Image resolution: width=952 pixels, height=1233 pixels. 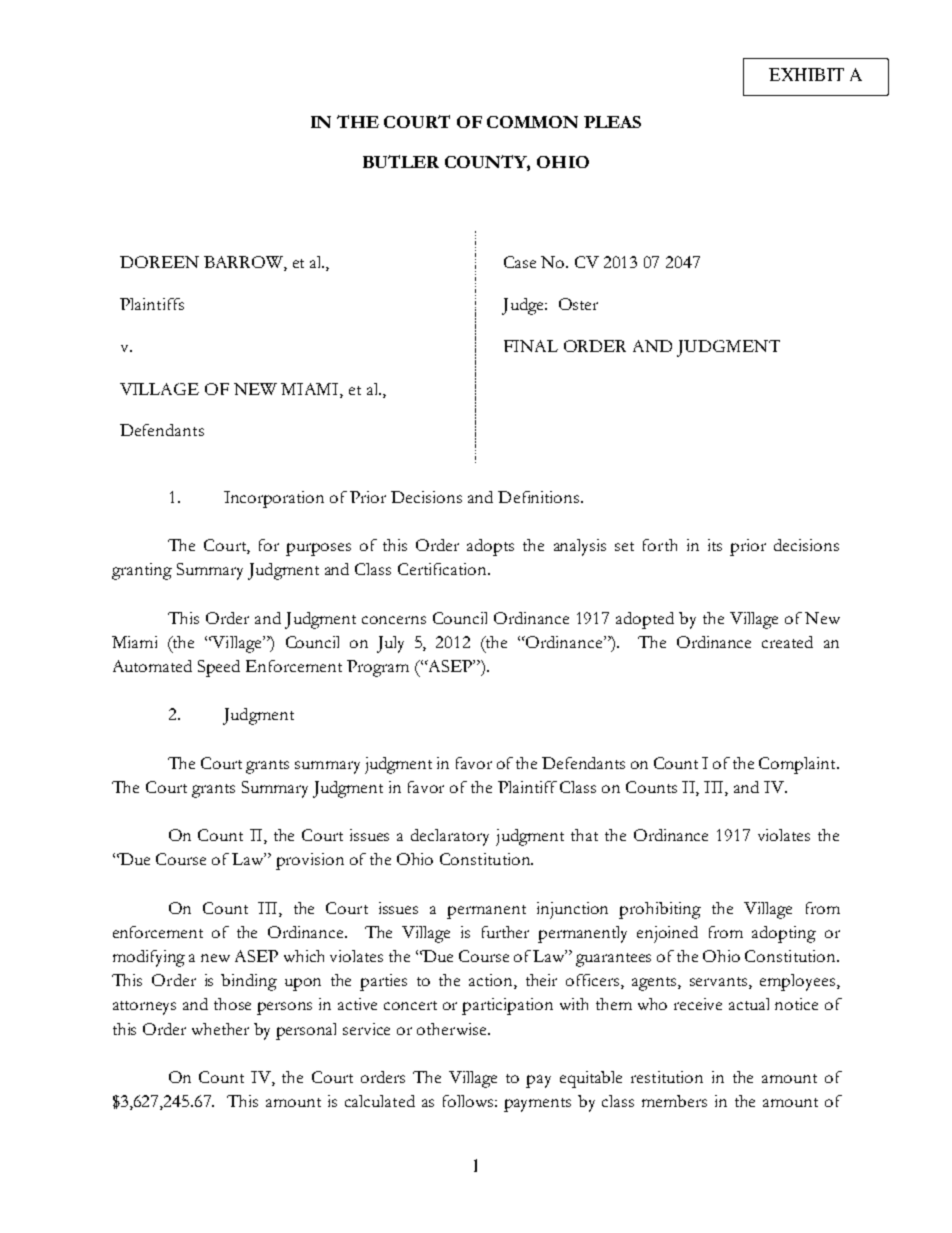 What do you see at coordinates (220, 1029) in the image?
I see `whether` at bounding box center [220, 1029].
